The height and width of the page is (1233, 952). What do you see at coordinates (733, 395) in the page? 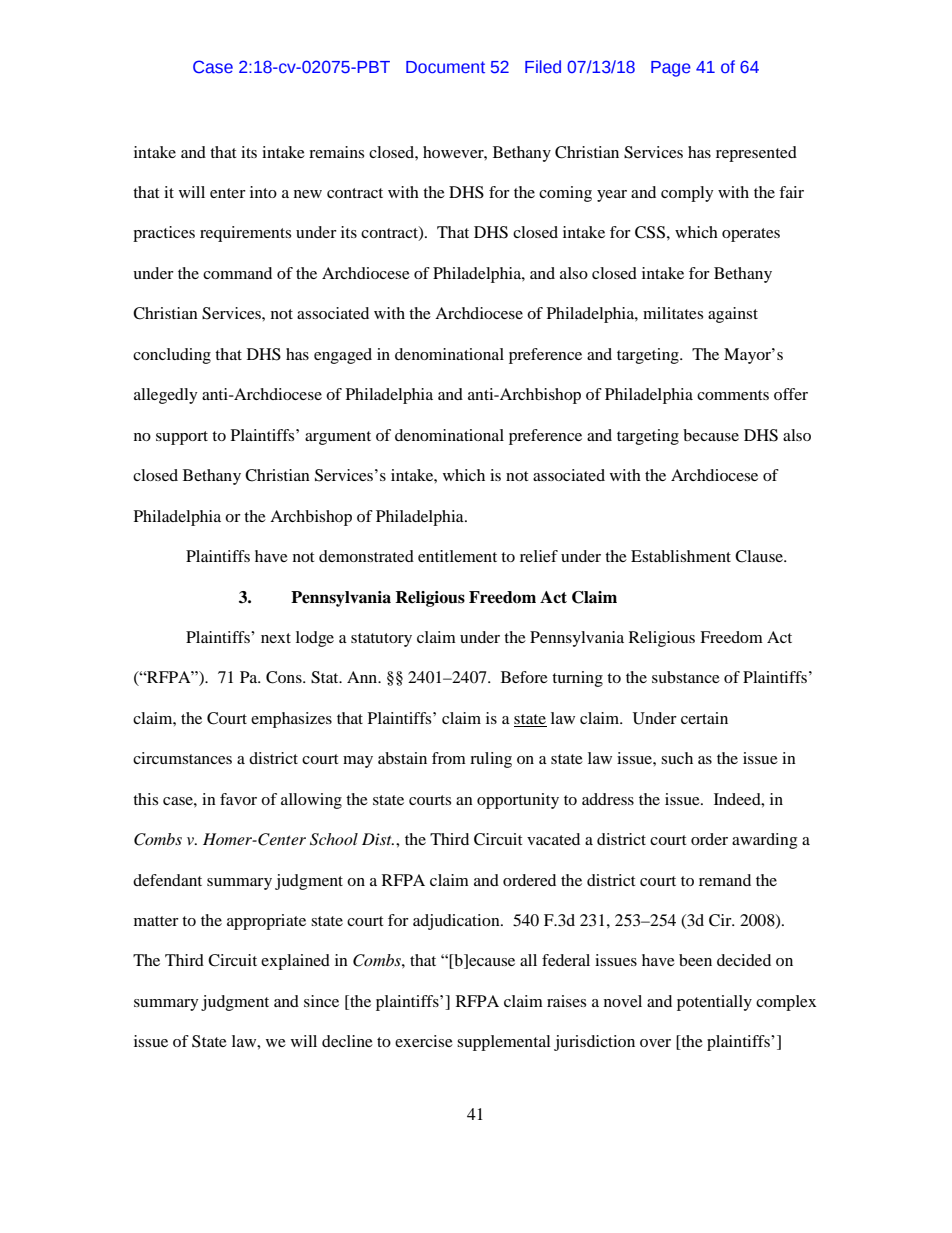
I see `comments` at bounding box center [733, 395].
